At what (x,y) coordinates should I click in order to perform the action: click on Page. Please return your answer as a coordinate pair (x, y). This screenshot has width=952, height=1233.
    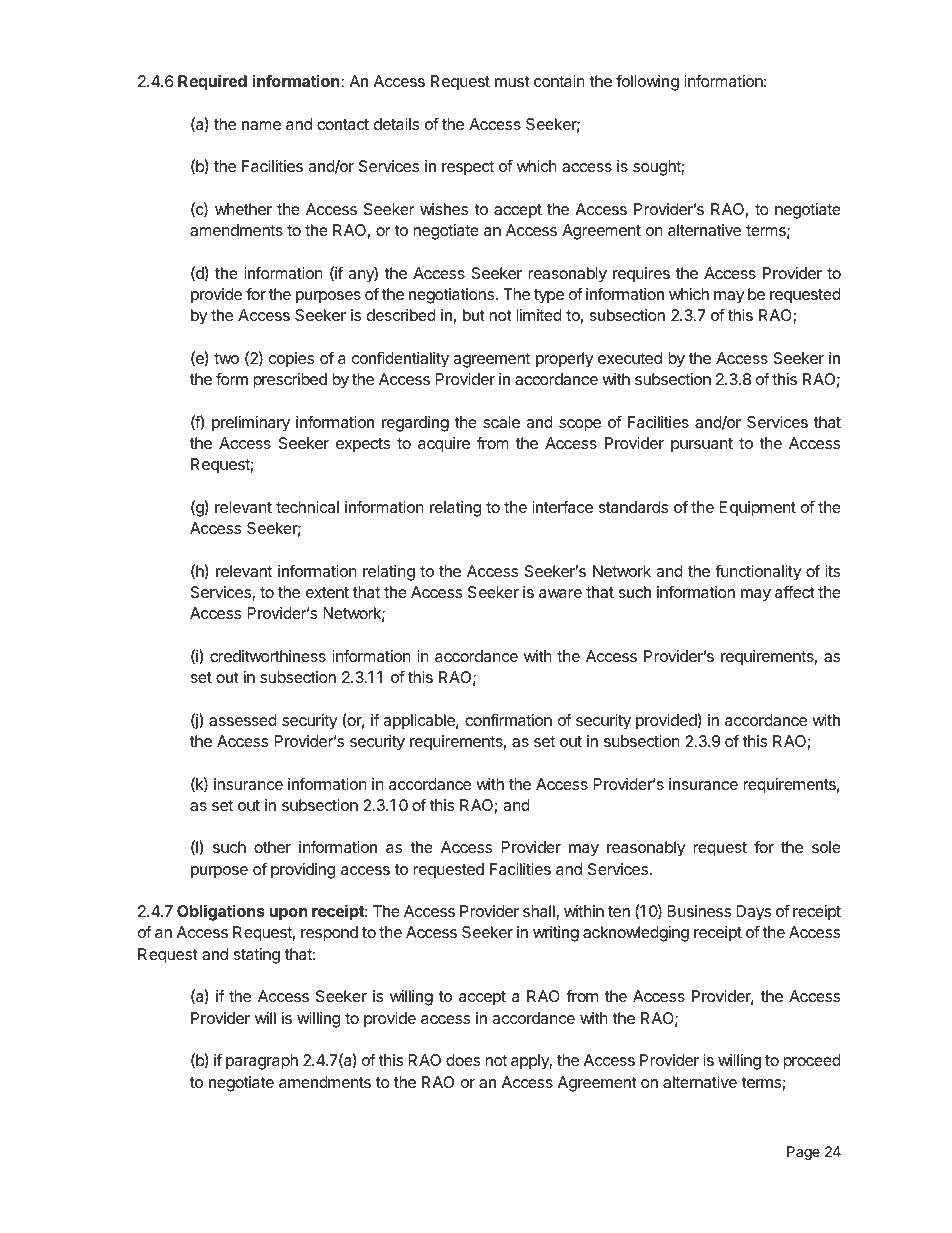
    Looking at the image, I should click on (803, 1153).
